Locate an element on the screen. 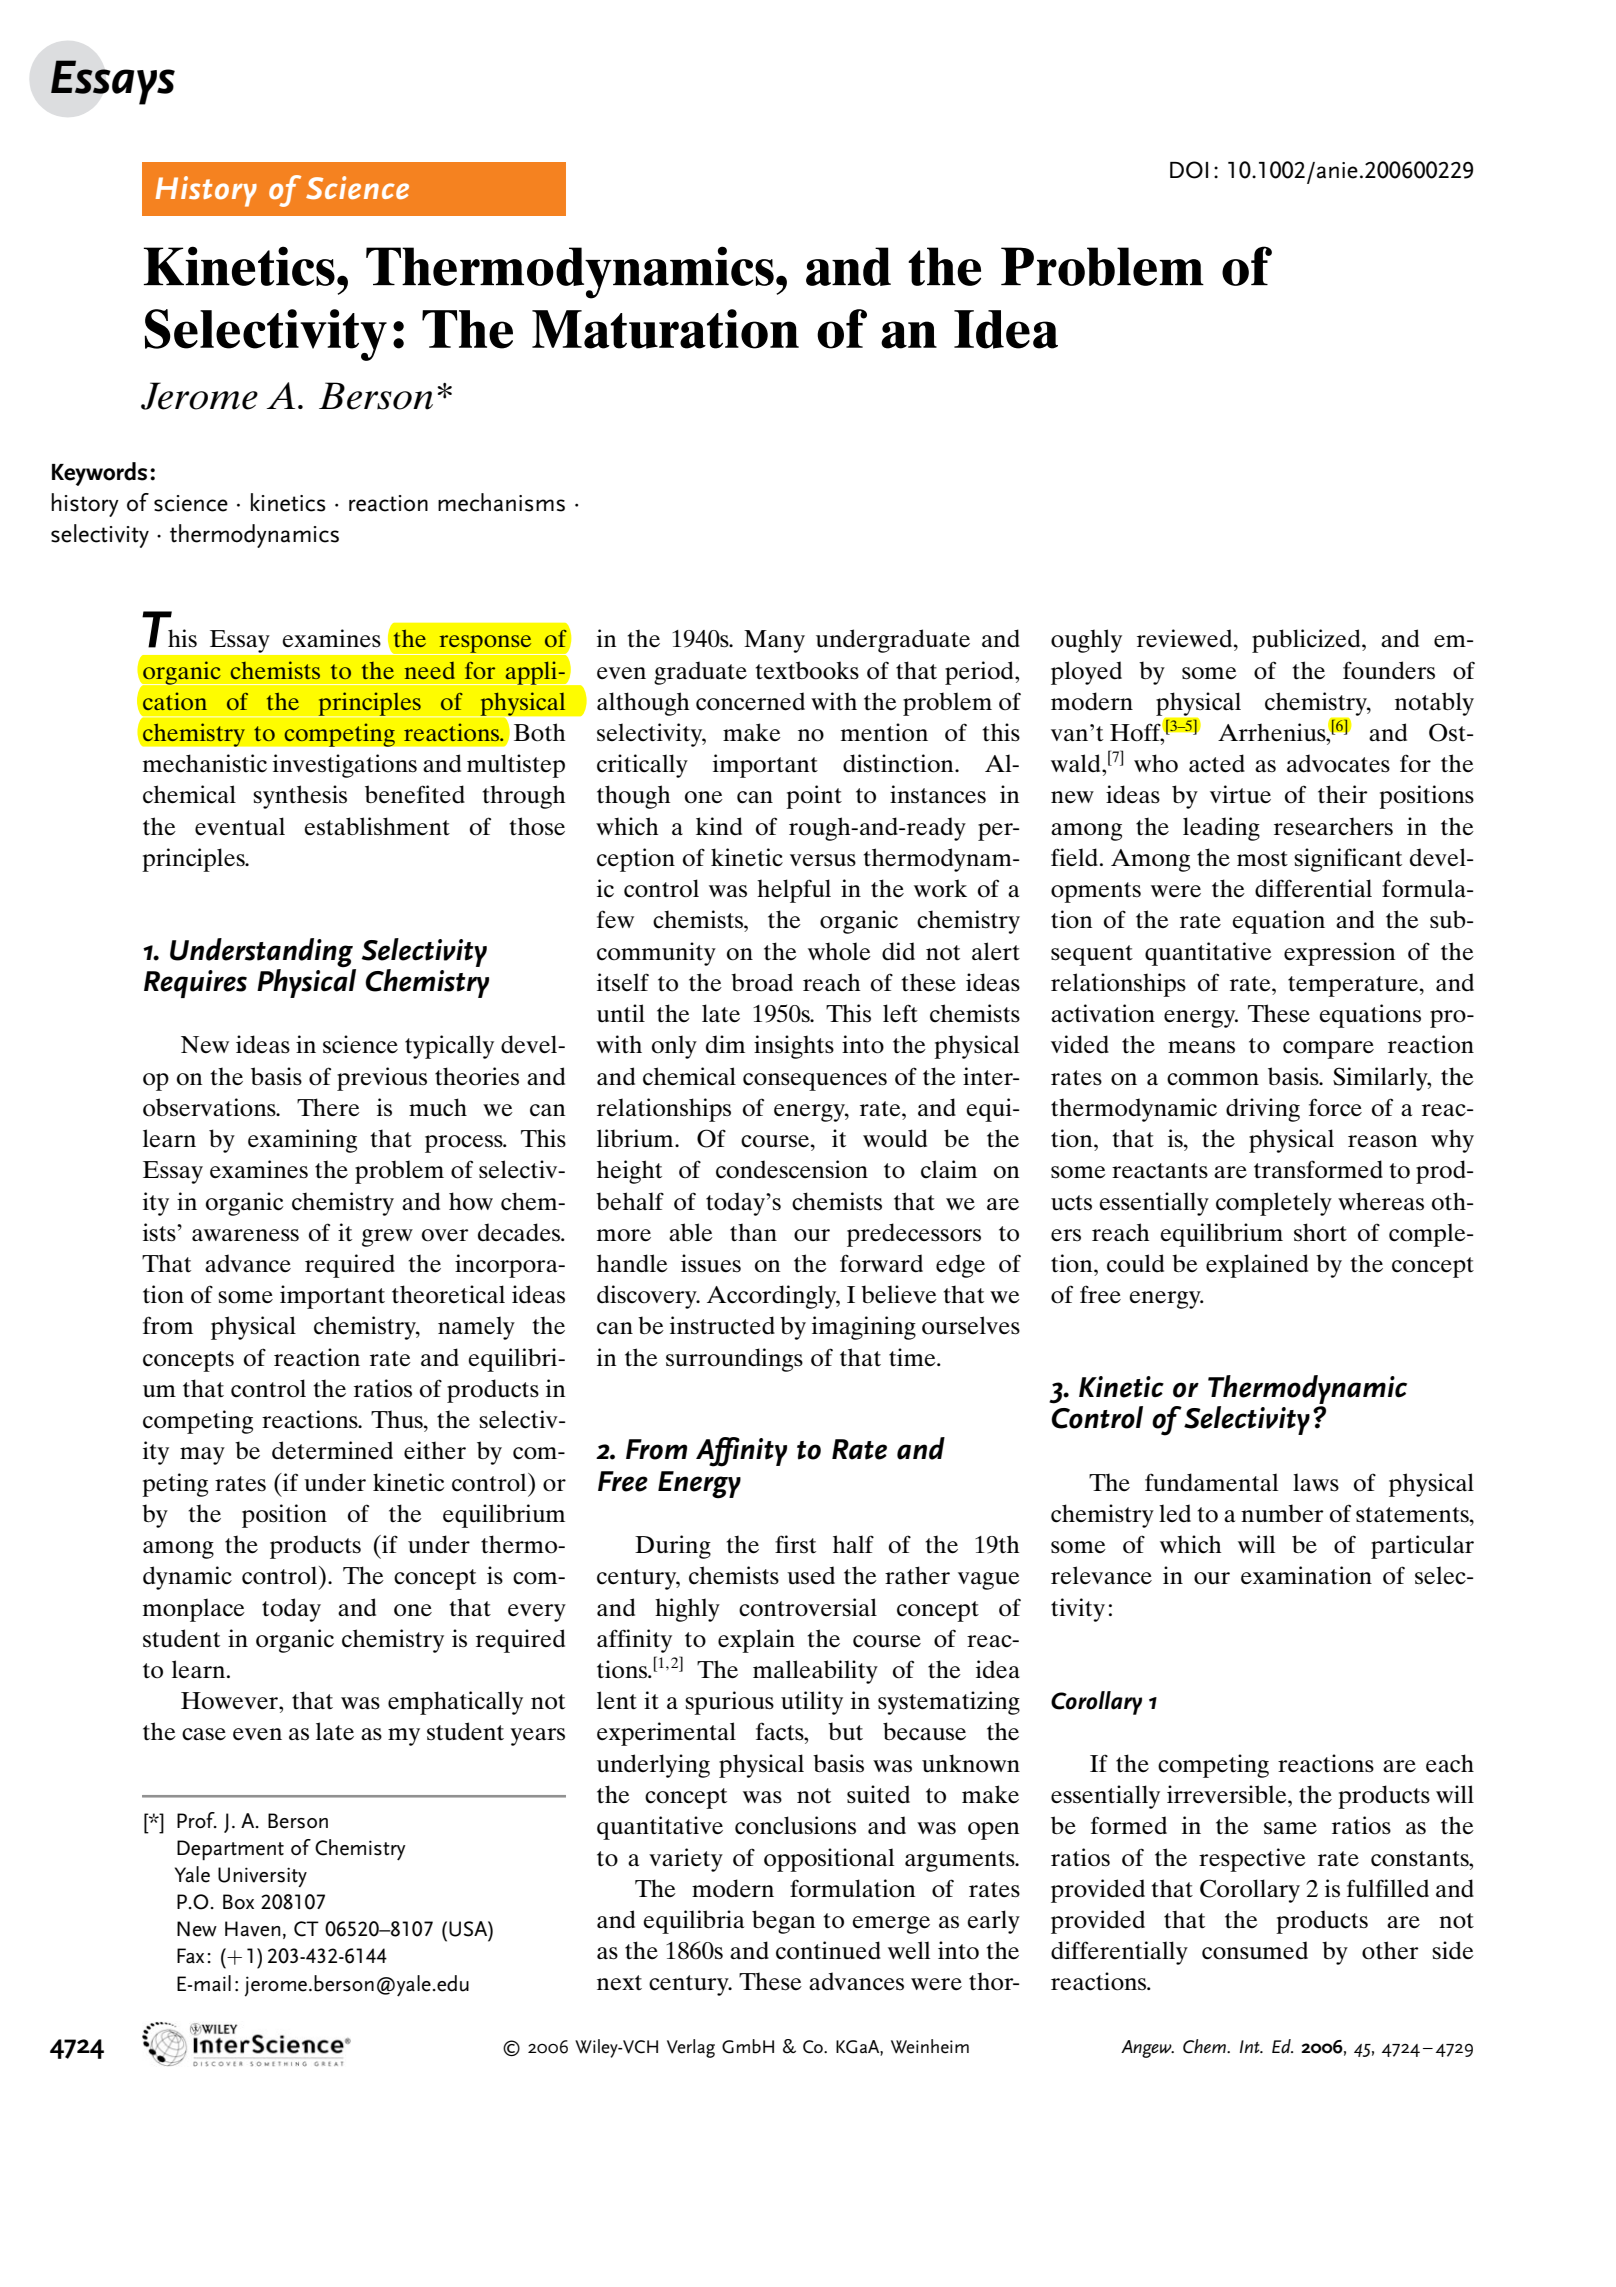 The image size is (1616, 2287). examining is located at coordinates (302, 1141).
